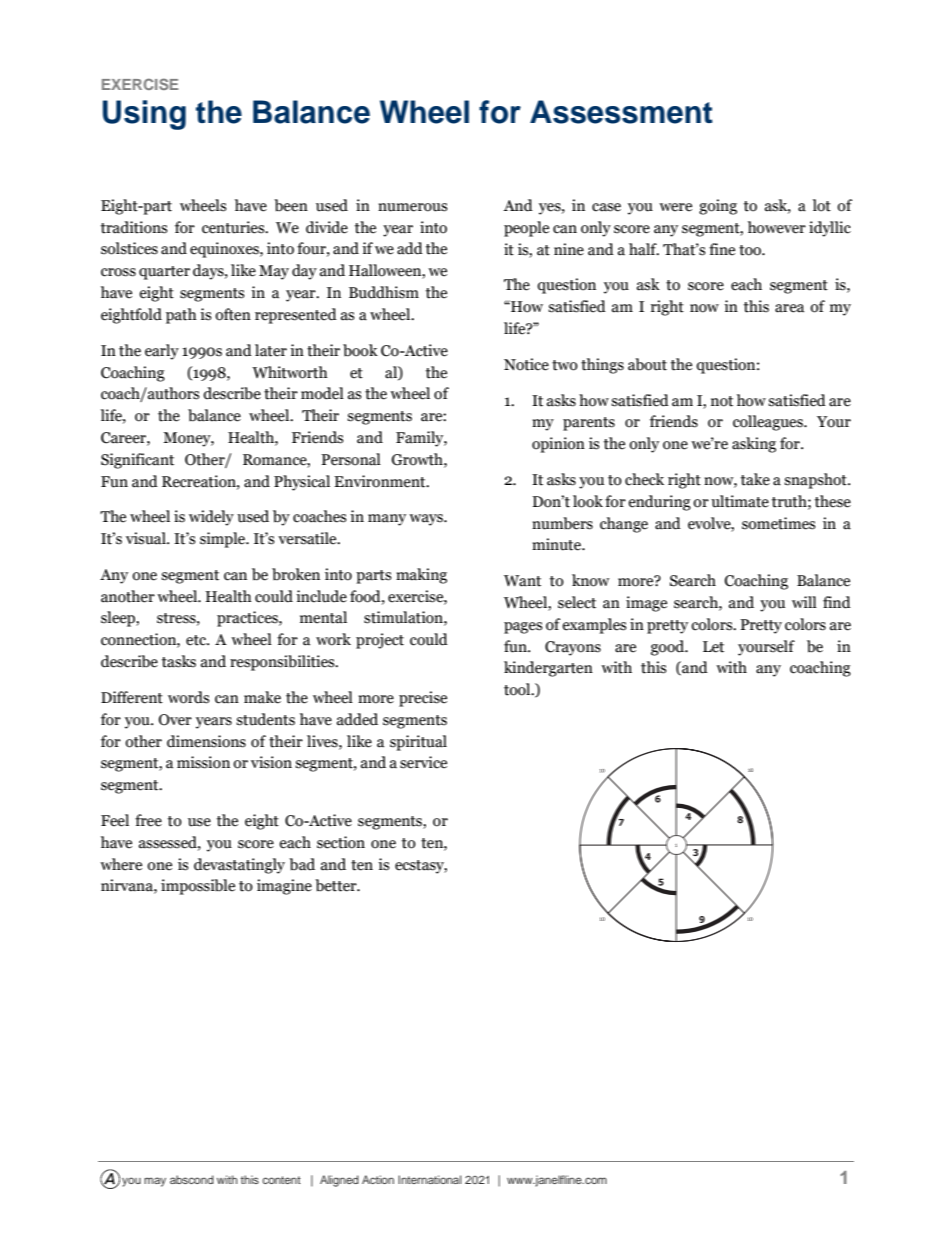 This screenshot has height=1233, width=952. What do you see at coordinates (144, 115) in the screenshot?
I see `Using` at bounding box center [144, 115].
